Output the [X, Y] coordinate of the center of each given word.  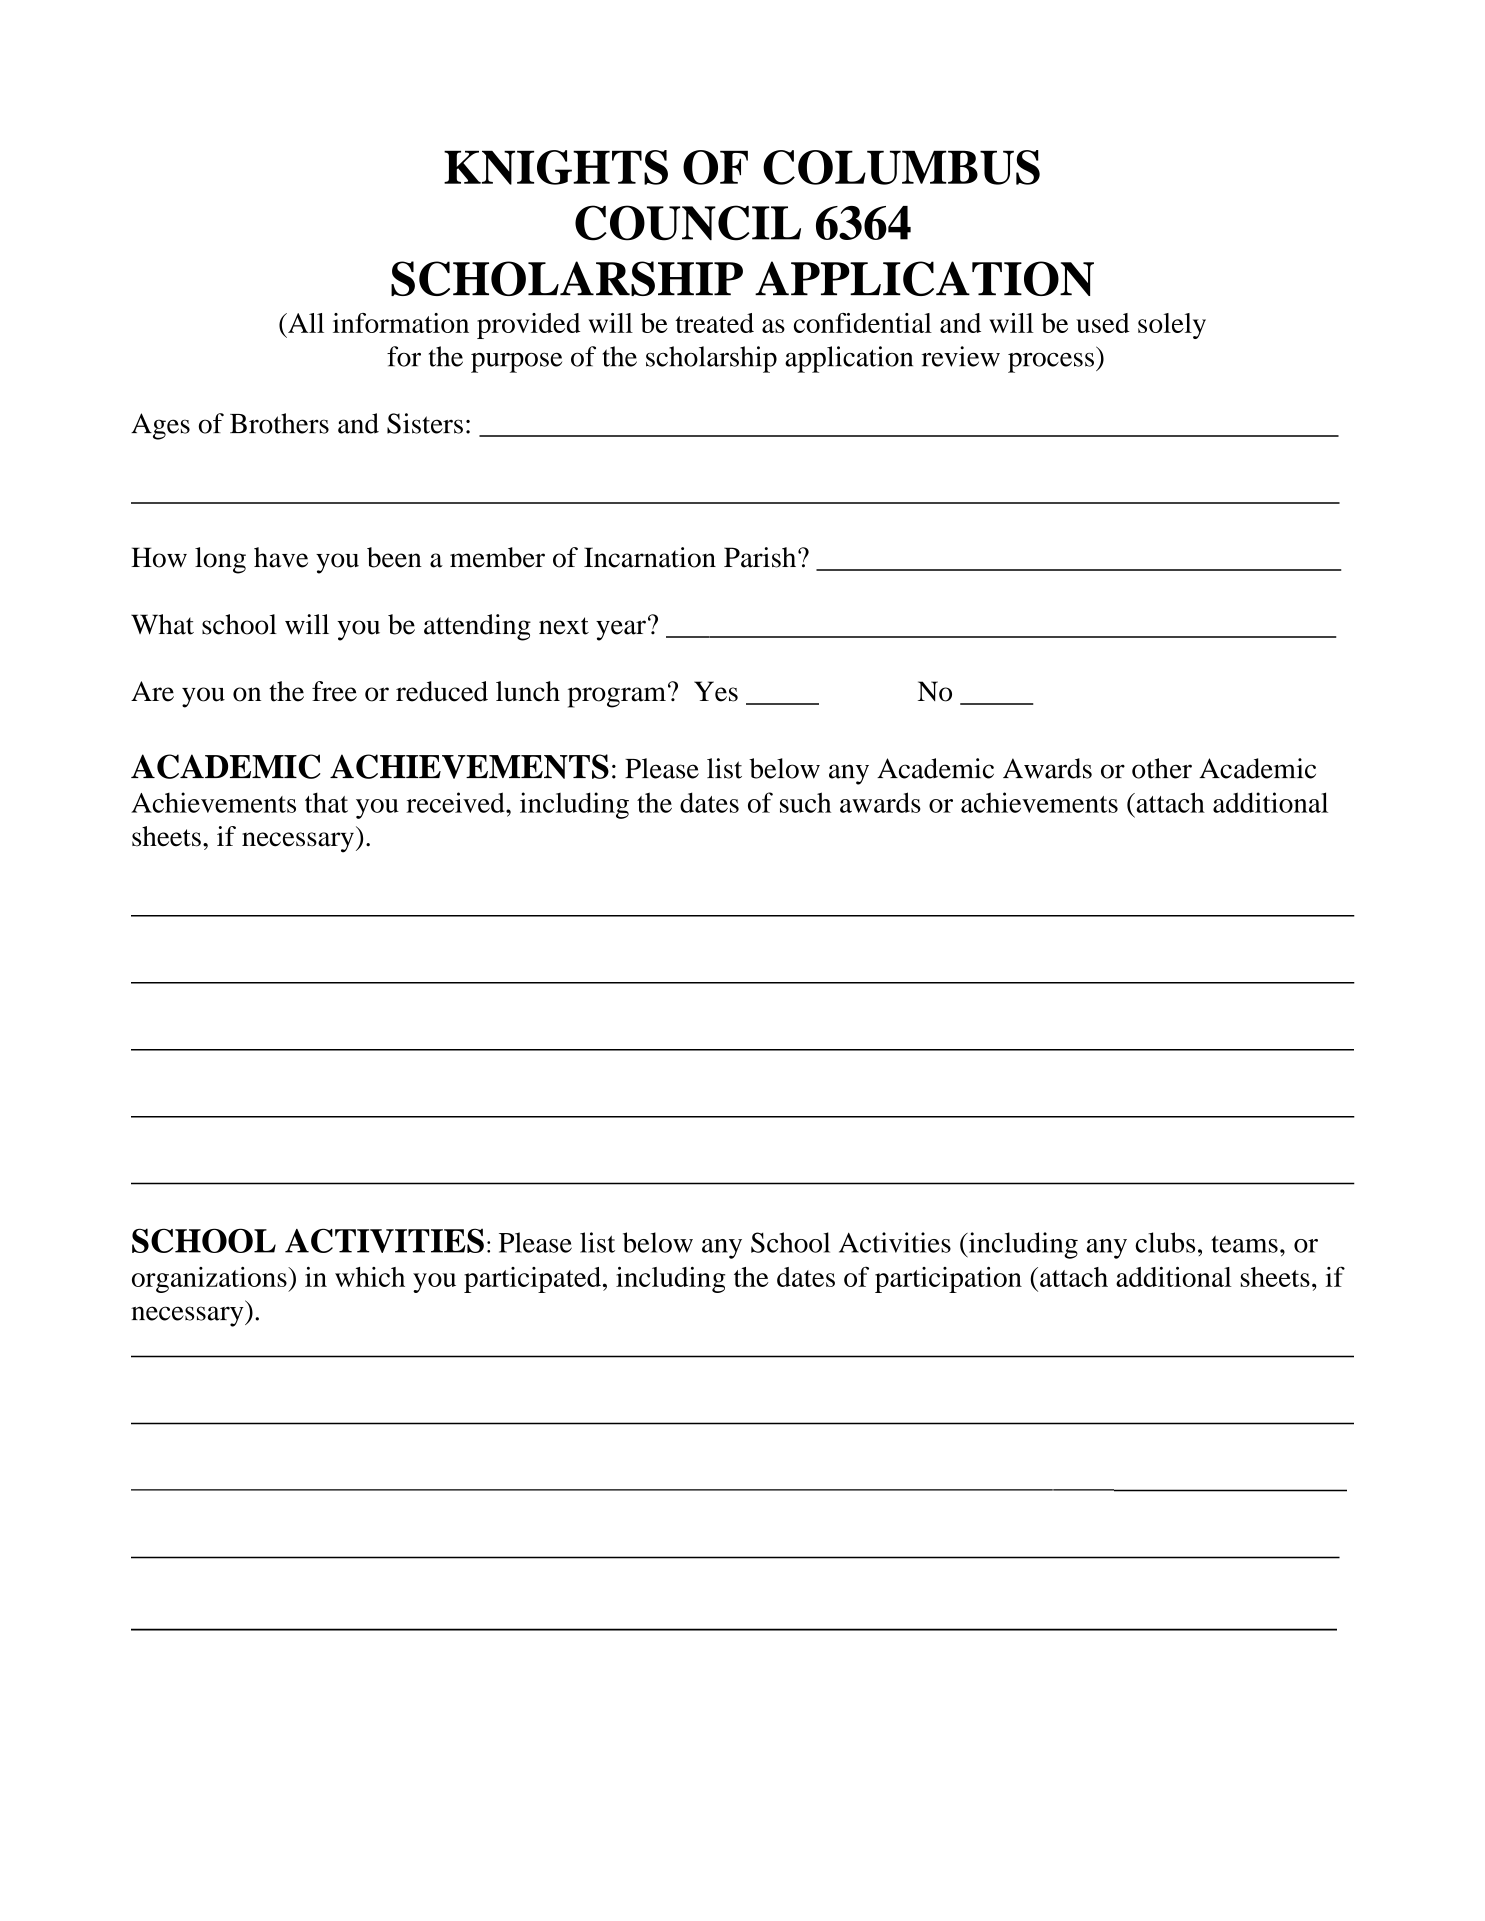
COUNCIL [688, 223]
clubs [1165, 1242]
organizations [210, 1280]
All [305, 323]
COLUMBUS [901, 167]
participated [532, 1280]
